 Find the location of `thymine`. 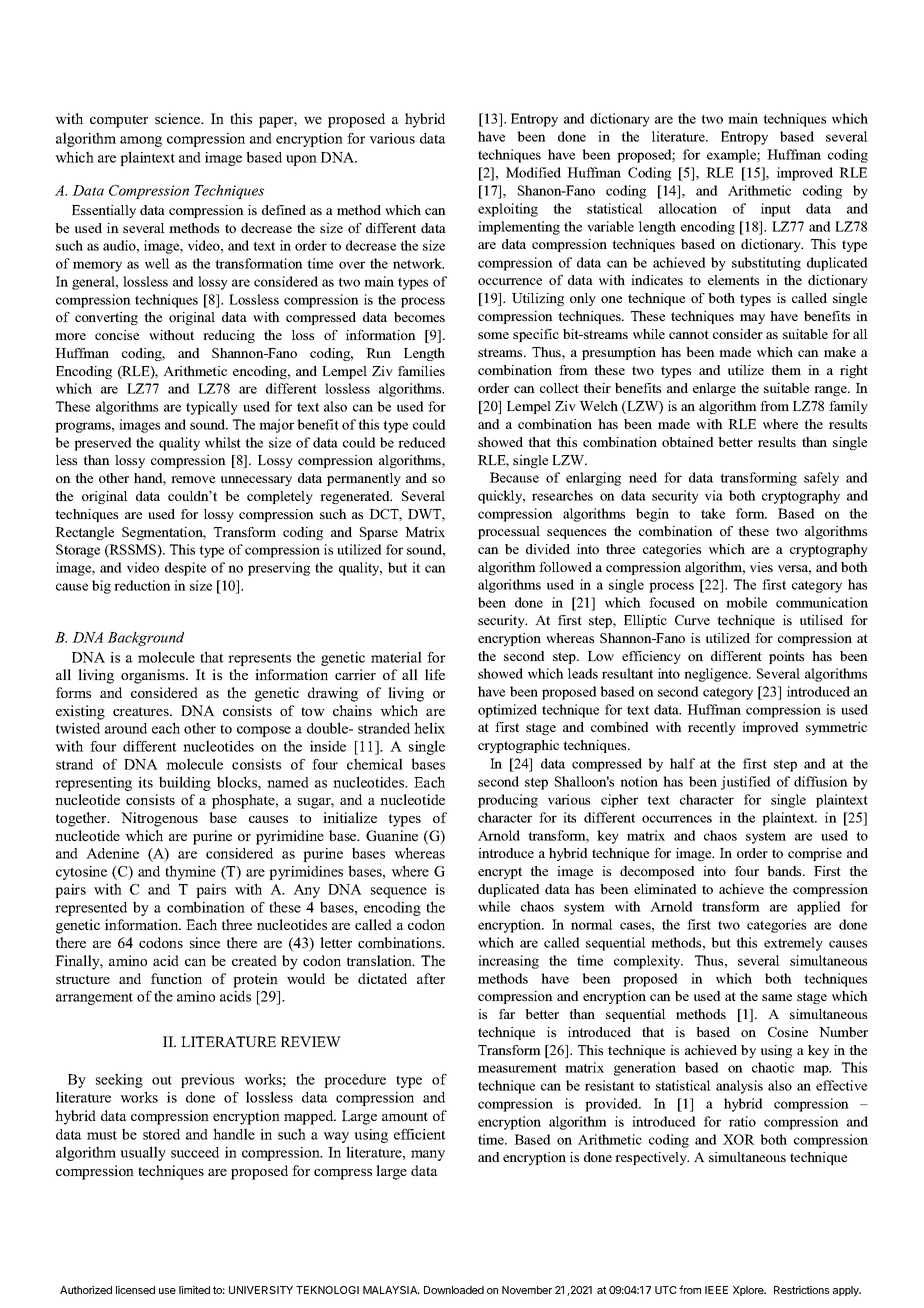

thymine is located at coordinates (190, 872).
